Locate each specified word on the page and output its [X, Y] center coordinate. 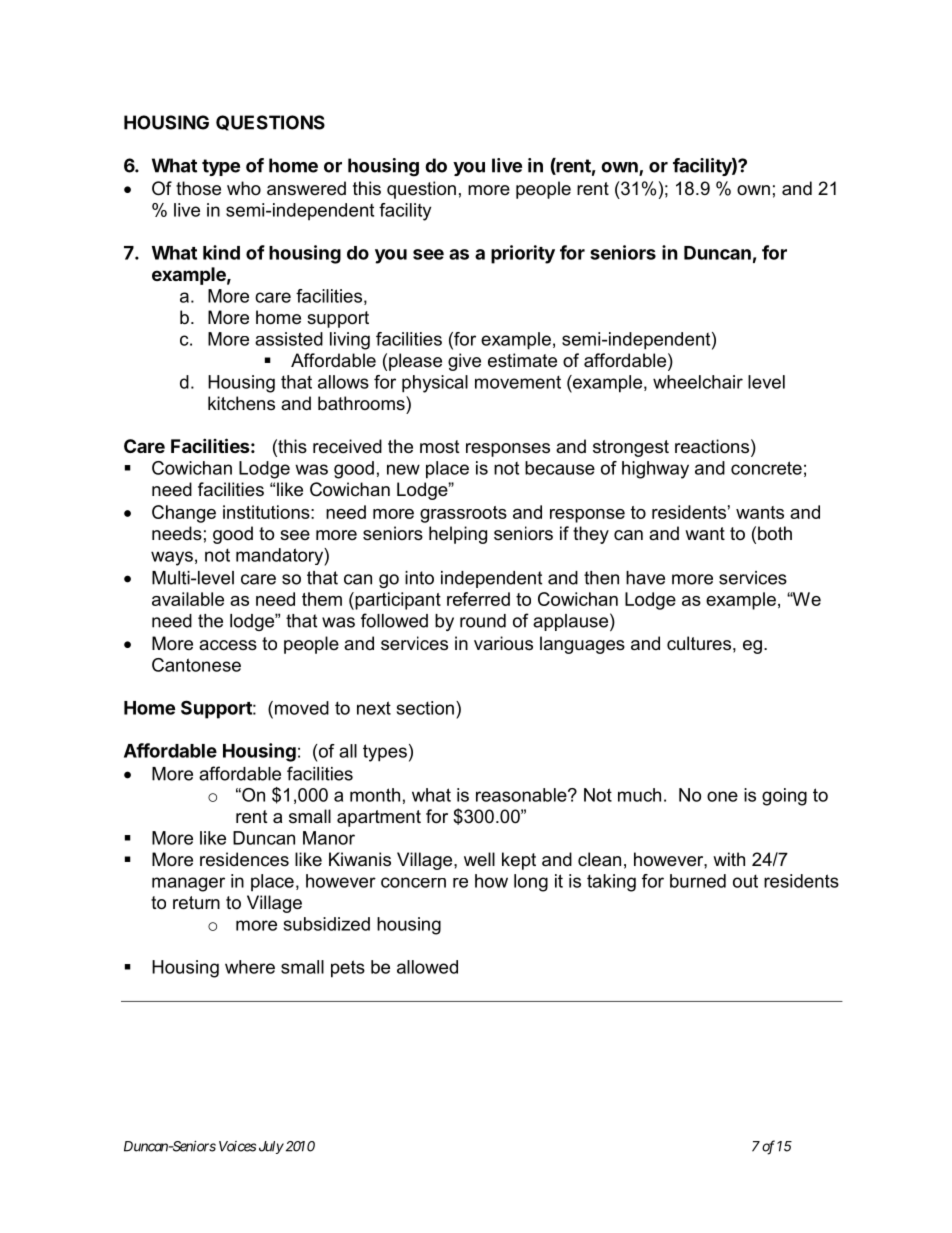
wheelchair [698, 382]
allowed [427, 967]
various [503, 643]
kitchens [241, 403]
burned [698, 881]
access [228, 645]
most [440, 446]
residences [244, 859]
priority [523, 254]
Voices [237, 1146]
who [244, 188]
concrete [766, 468]
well [479, 859]
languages [582, 645]
